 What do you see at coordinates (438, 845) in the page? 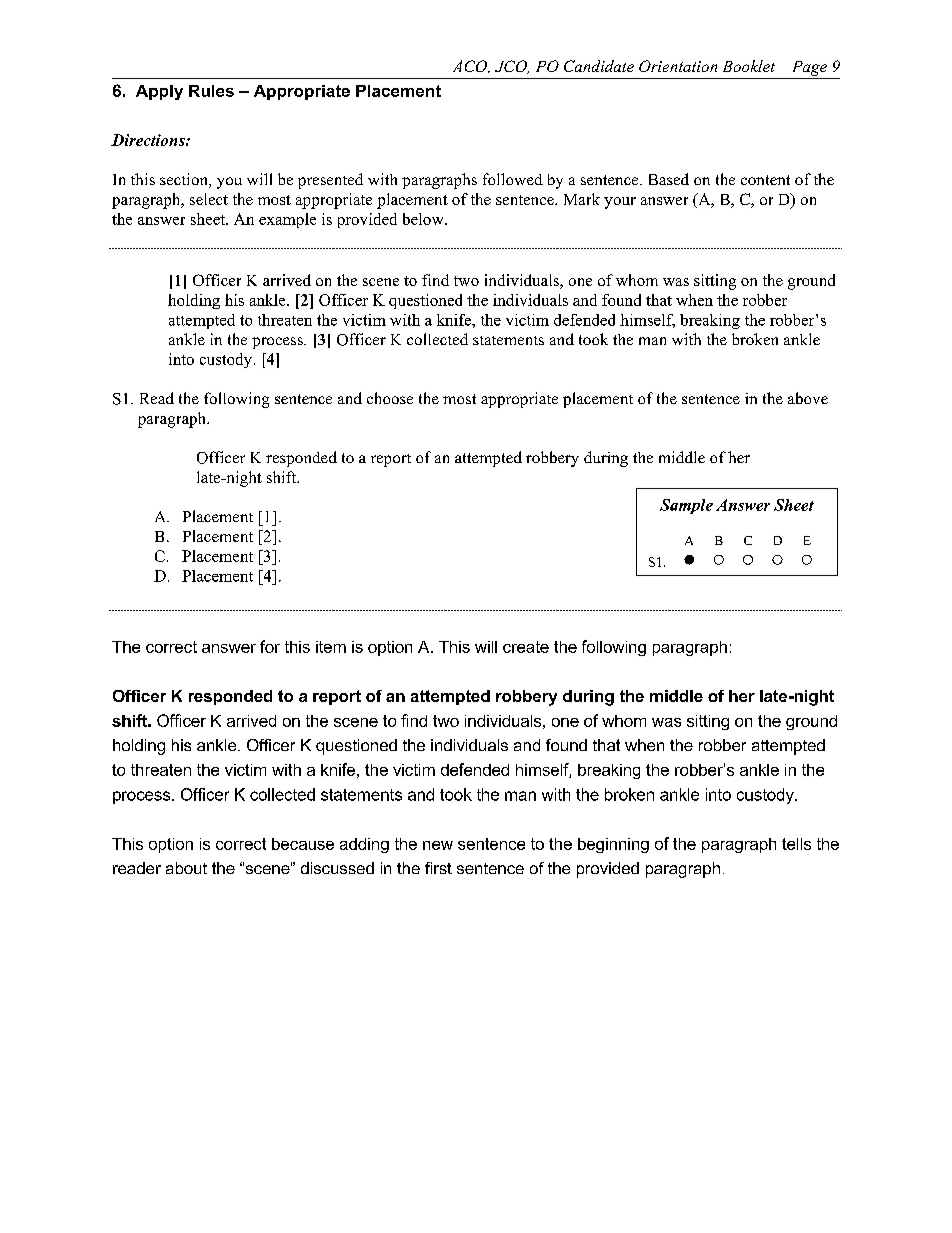
I see `new` at bounding box center [438, 845].
